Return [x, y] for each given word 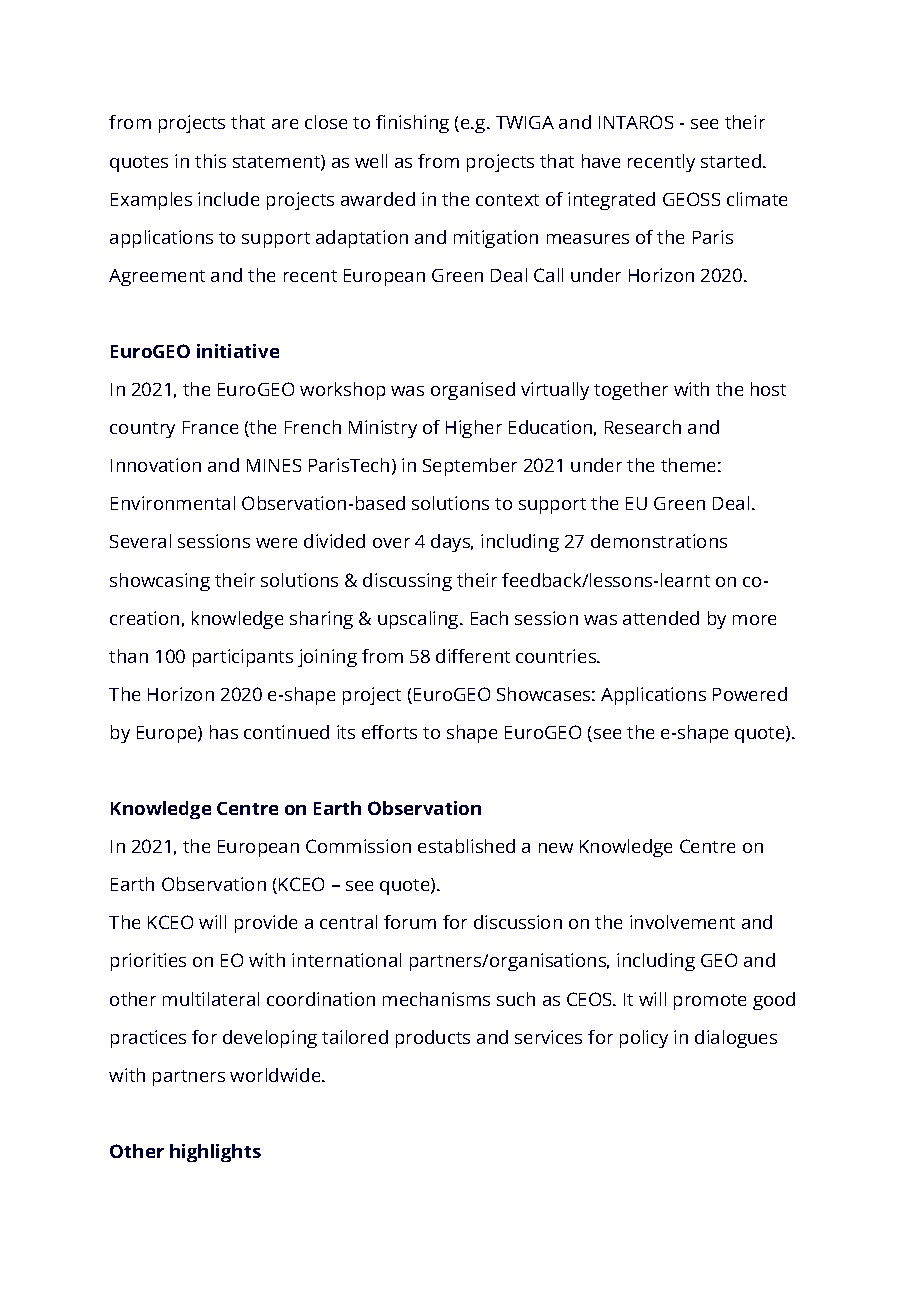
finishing [412, 124]
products [433, 1039]
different [473, 656]
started [732, 161]
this [210, 161]
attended [661, 618]
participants [243, 658]
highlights [215, 1153]
